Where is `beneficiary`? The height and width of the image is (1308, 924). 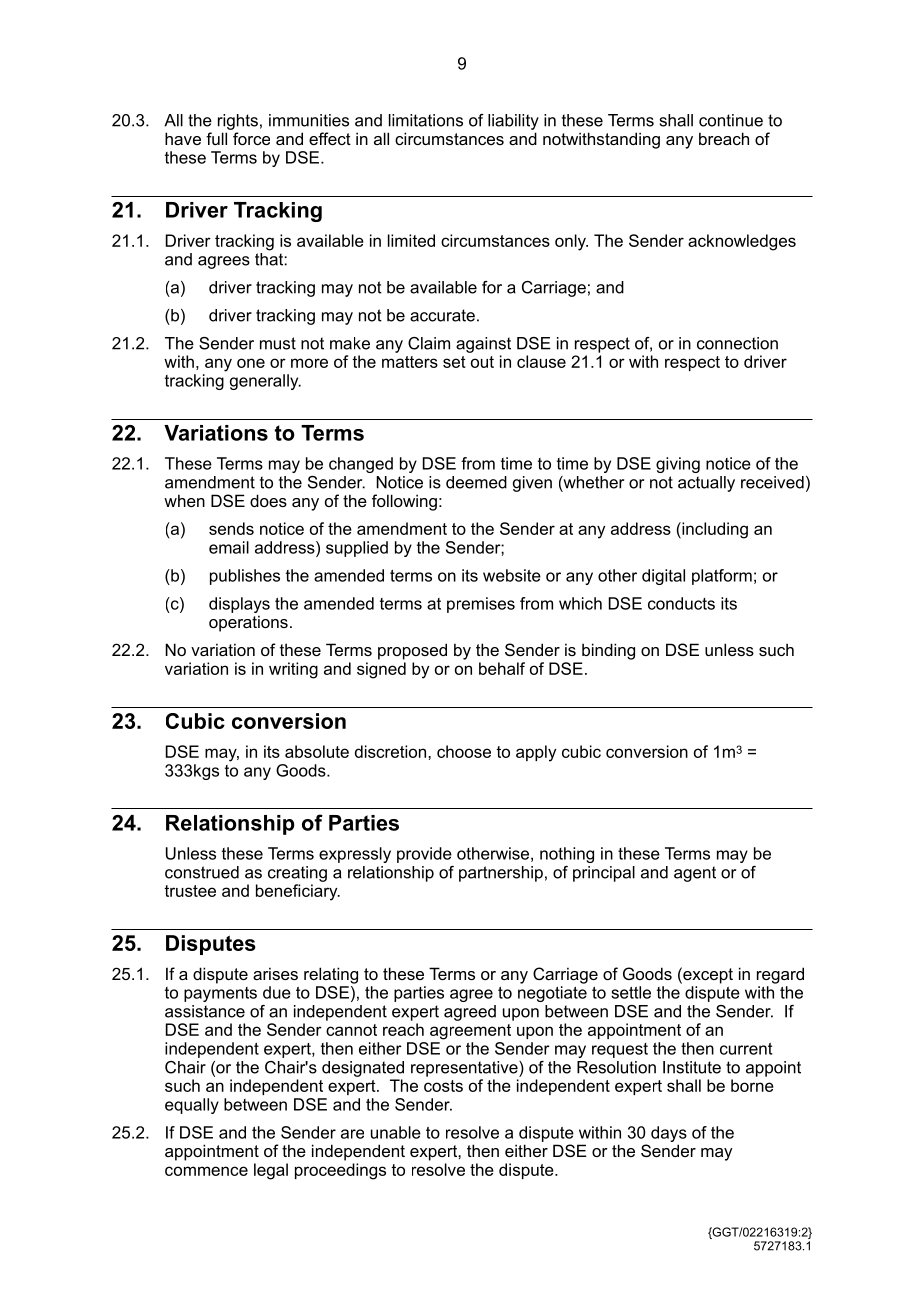 beneficiary is located at coordinates (298, 892).
